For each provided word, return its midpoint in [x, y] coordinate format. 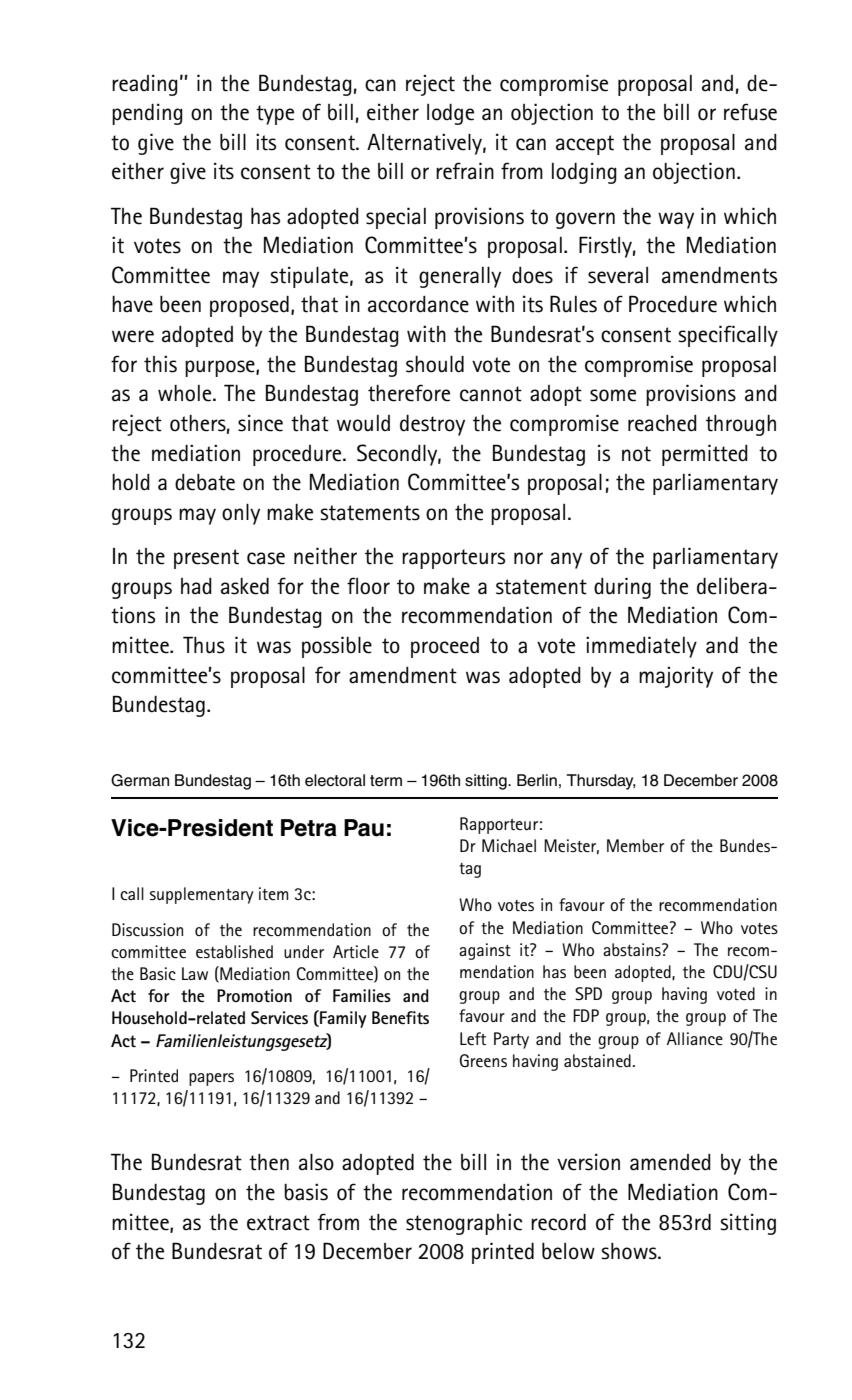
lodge [450, 114]
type [275, 115]
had [196, 586]
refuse [750, 112]
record [558, 1222]
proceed [445, 647]
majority [676, 677]
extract [278, 1223]
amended [670, 1162]
